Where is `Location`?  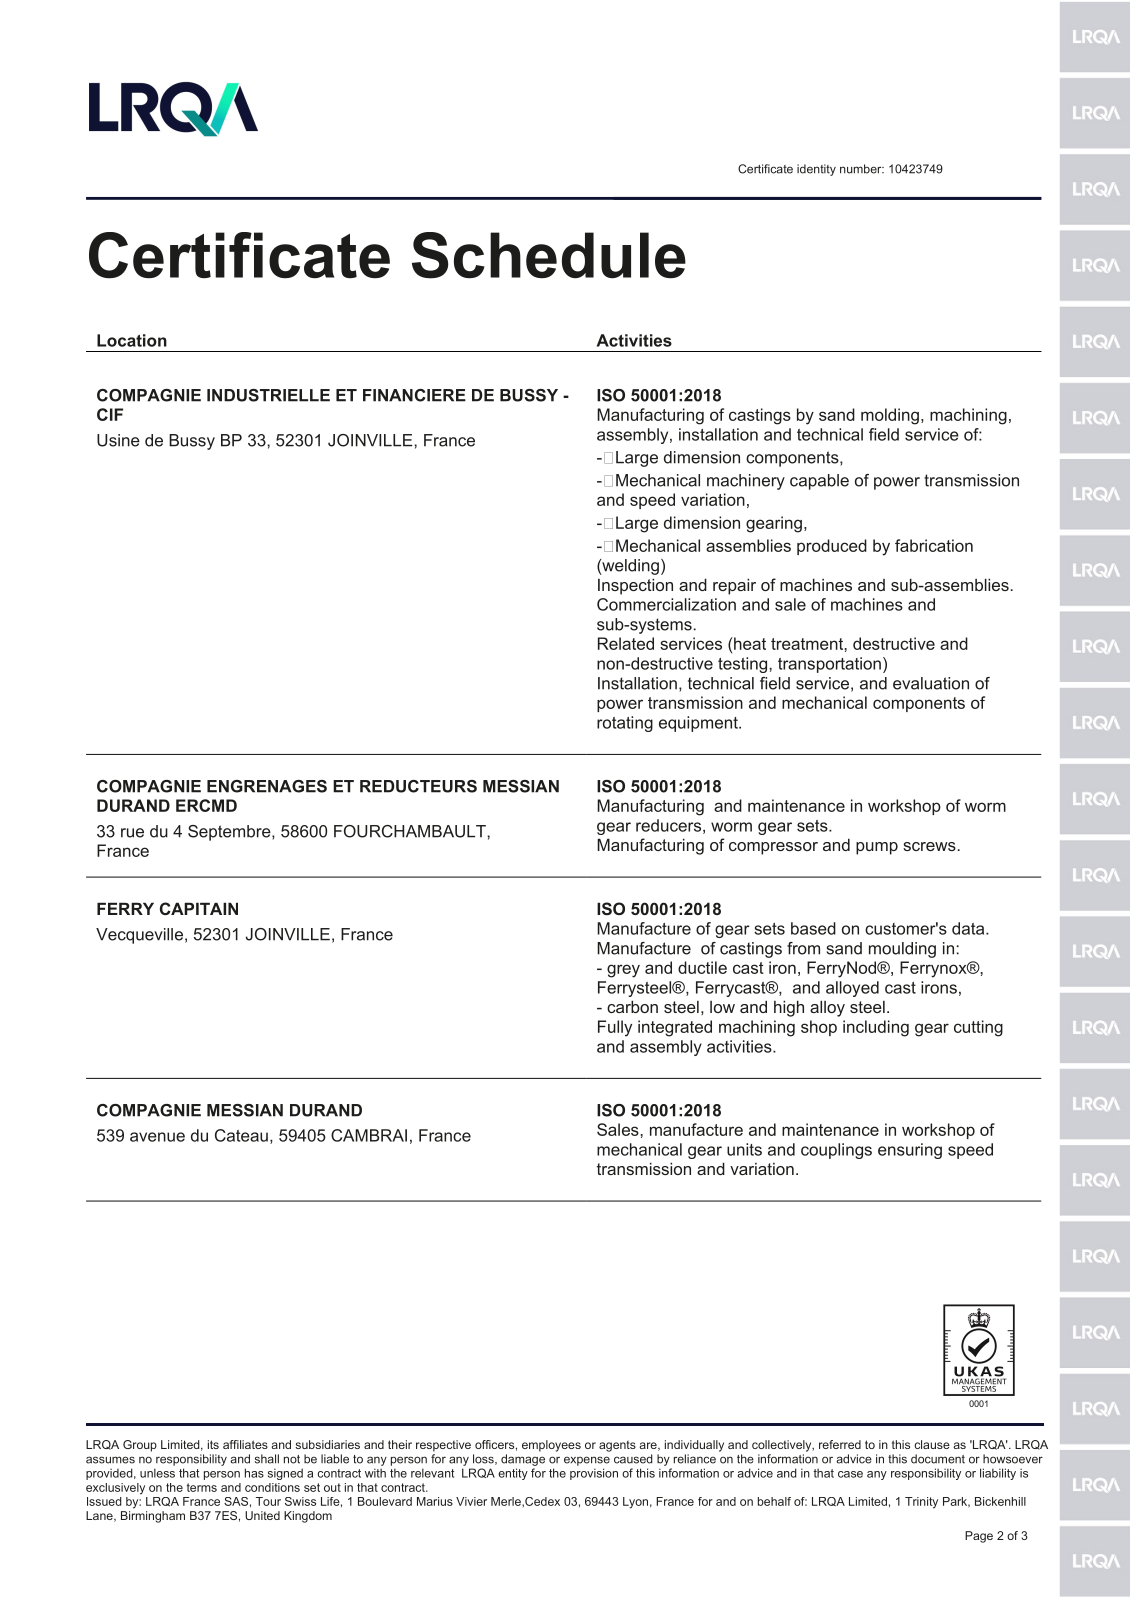 Location is located at coordinates (132, 340).
